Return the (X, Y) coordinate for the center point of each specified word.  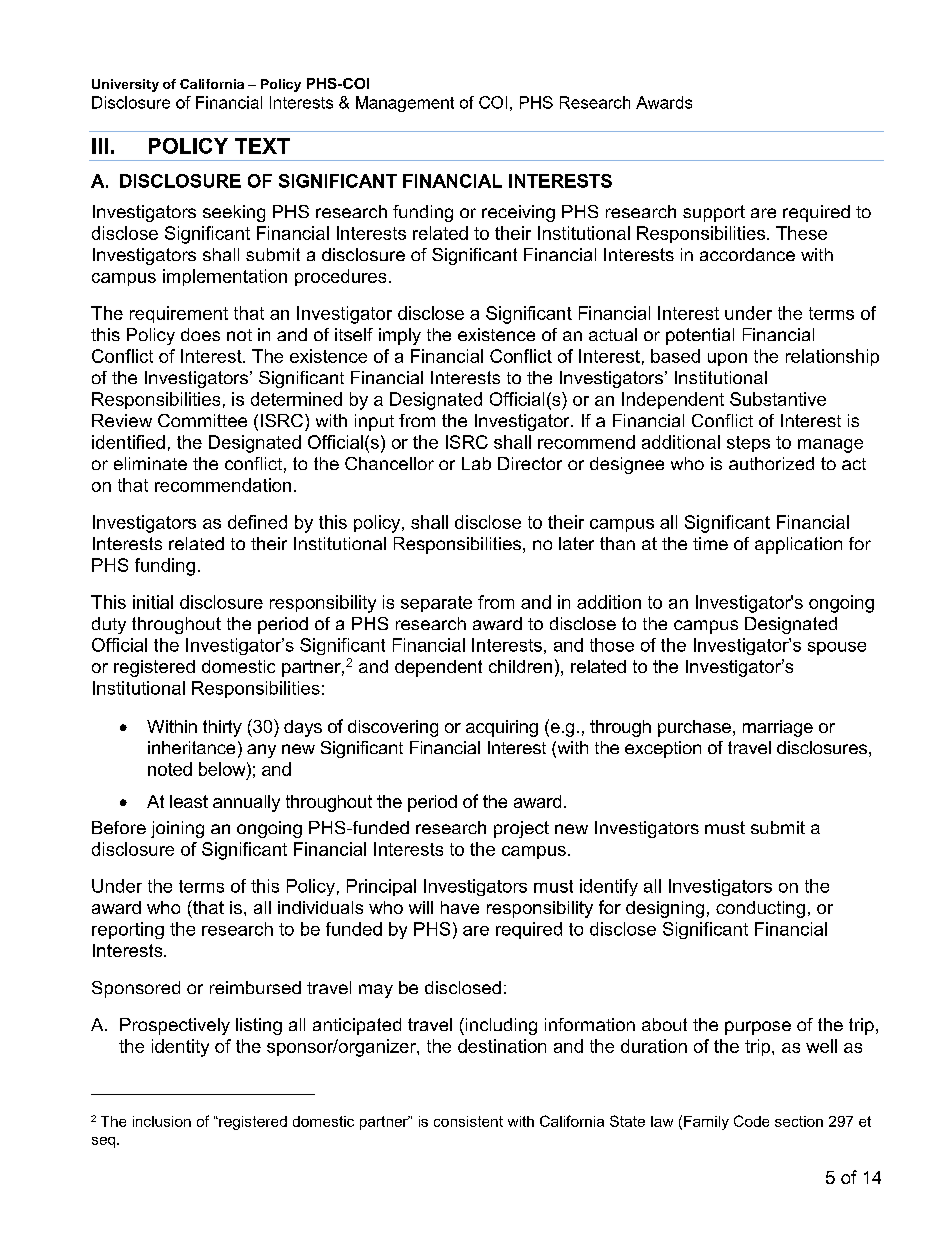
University (125, 85)
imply (400, 336)
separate (436, 604)
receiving (518, 213)
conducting (760, 909)
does (200, 334)
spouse (837, 648)
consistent (468, 1121)
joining (177, 829)
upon (727, 359)
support (714, 213)
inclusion (162, 1121)
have (460, 907)
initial (153, 602)
